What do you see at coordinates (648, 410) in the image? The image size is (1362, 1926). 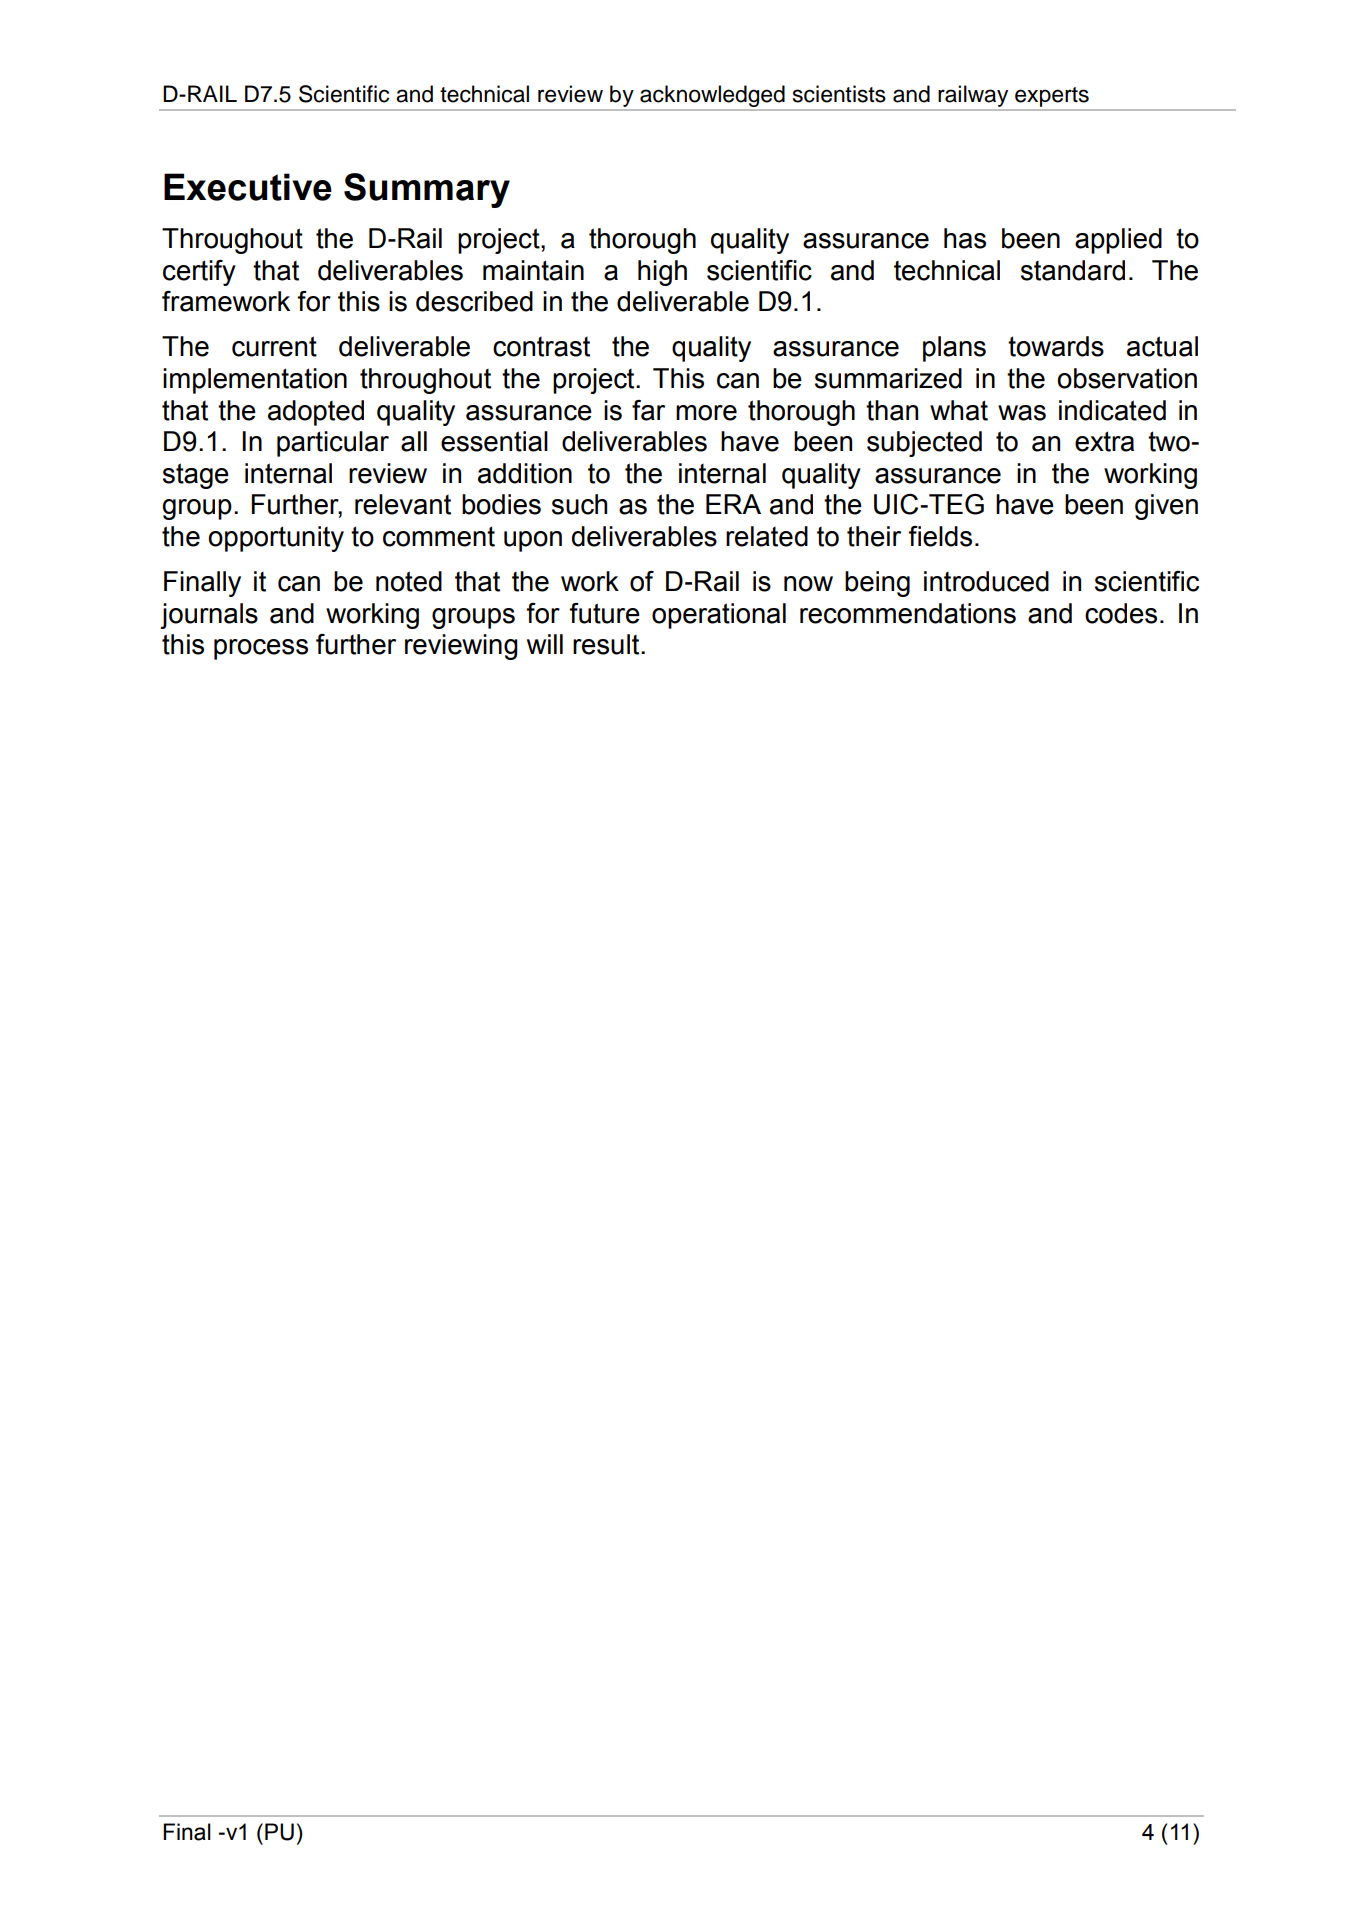 I see `far` at bounding box center [648, 410].
